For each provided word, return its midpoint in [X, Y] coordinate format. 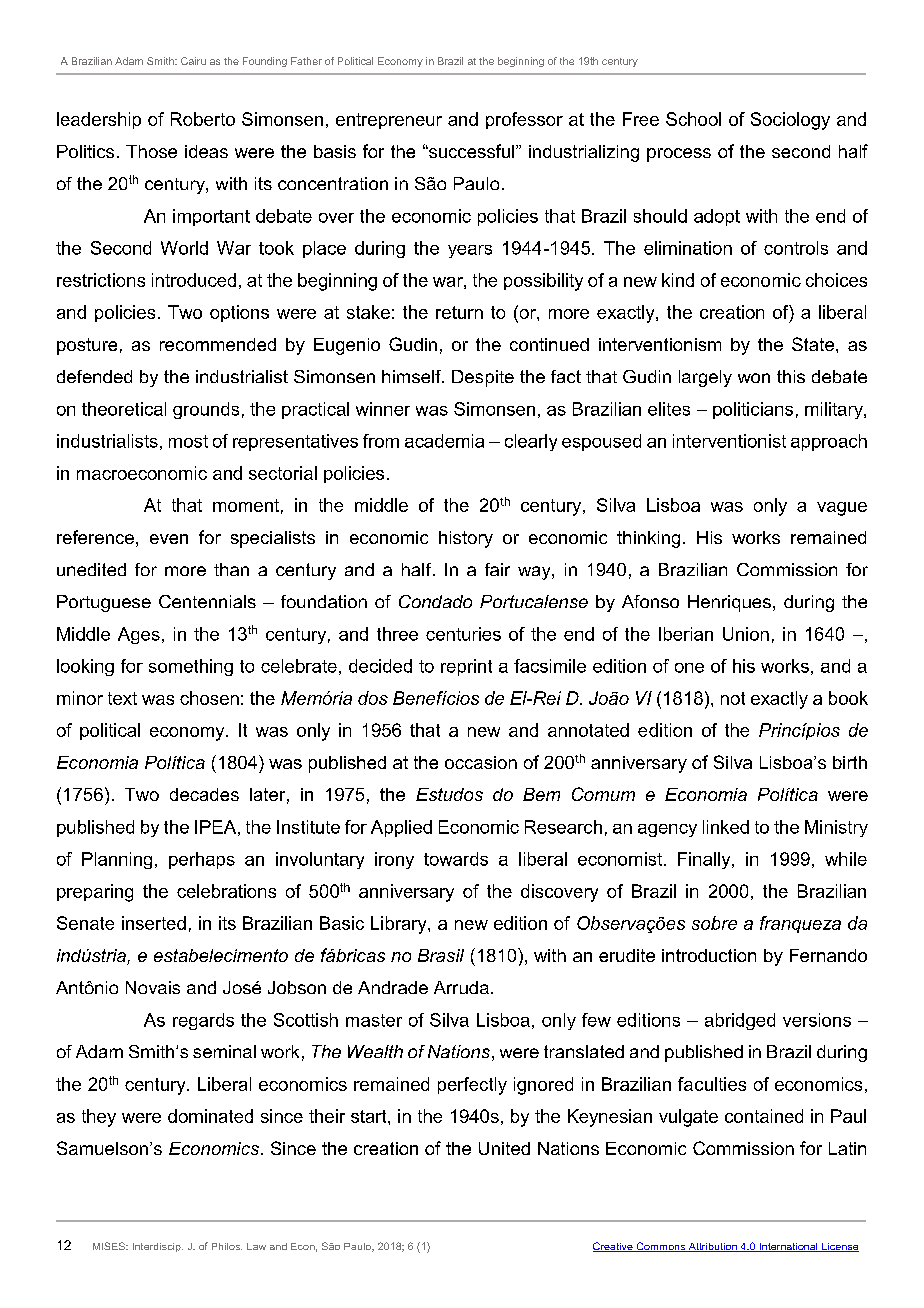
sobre [714, 923]
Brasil [441, 955]
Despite [483, 378]
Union [746, 634]
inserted [154, 923]
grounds [206, 410]
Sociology [790, 121]
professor [524, 120]
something [191, 667]
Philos [227, 1246]
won [754, 378]
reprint [466, 667]
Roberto [203, 119]
